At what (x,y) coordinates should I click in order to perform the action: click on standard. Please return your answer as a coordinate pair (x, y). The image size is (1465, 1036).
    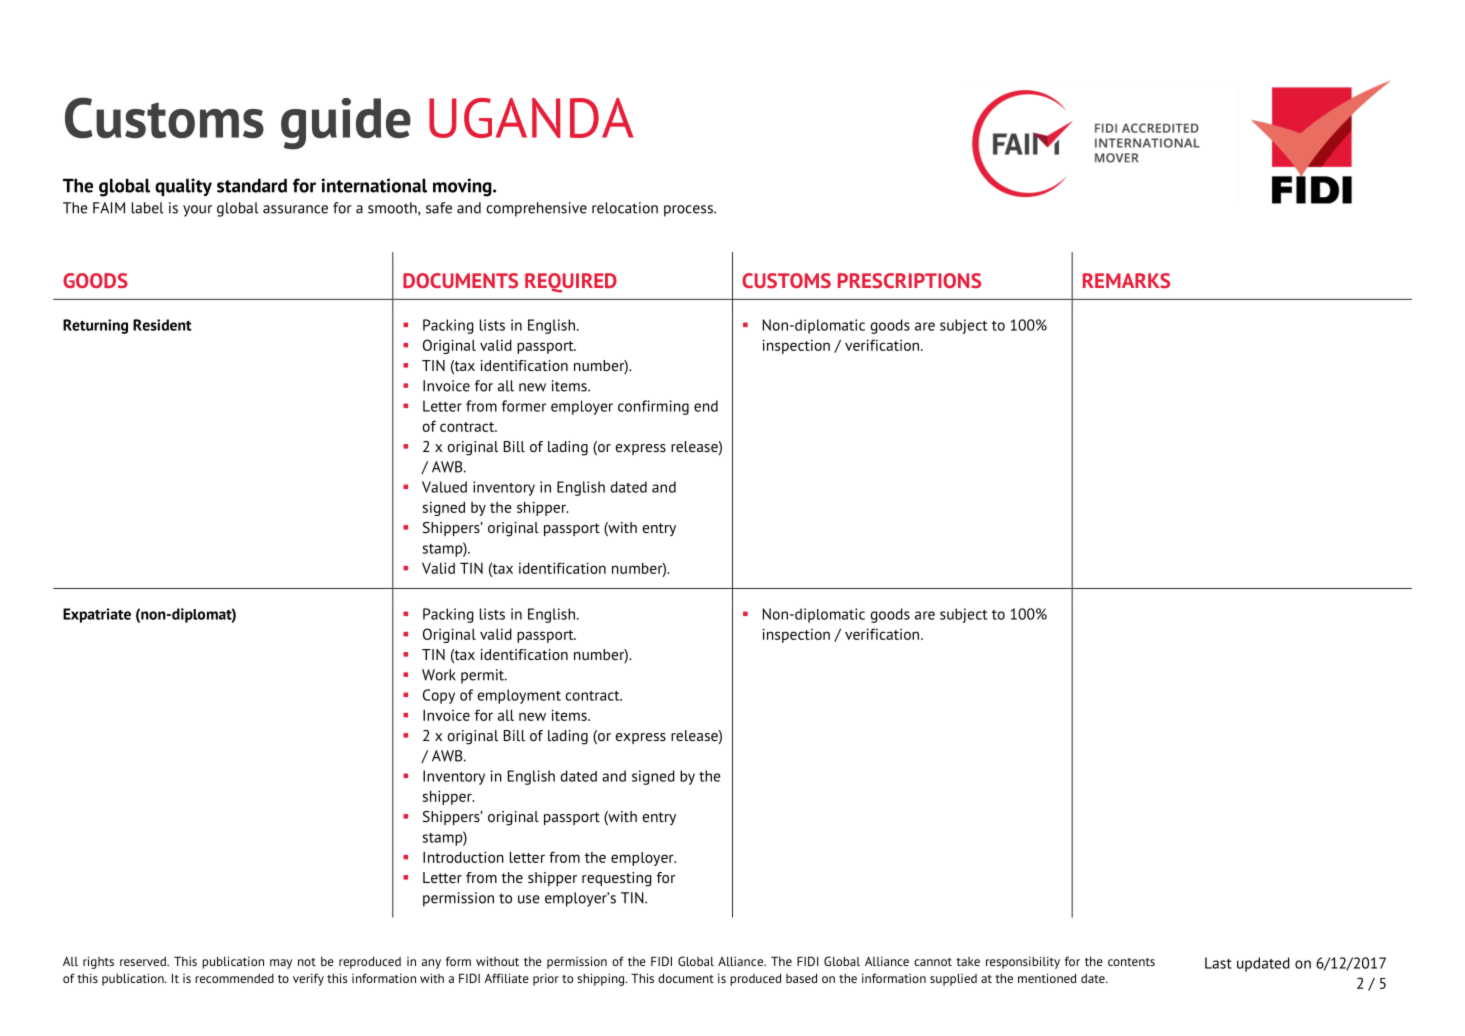
    Looking at the image, I should click on (252, 185).
